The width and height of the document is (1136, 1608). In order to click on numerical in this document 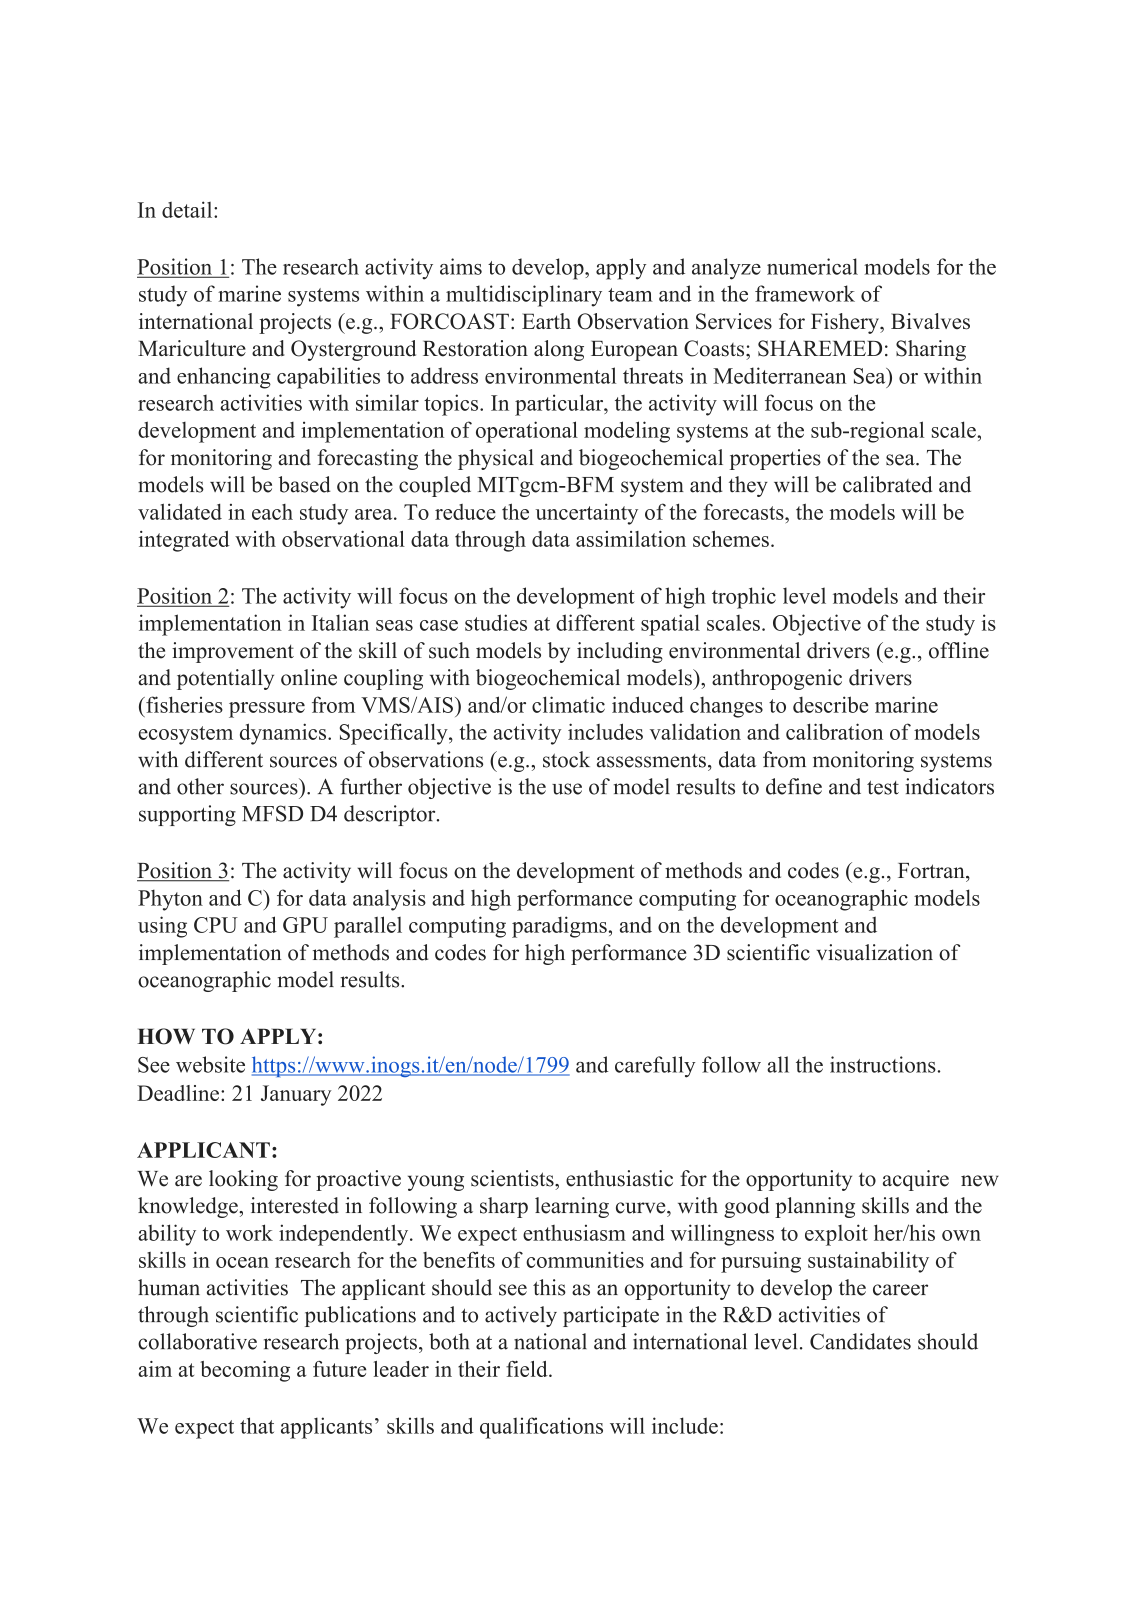, I will do `click(812, 266)`.
